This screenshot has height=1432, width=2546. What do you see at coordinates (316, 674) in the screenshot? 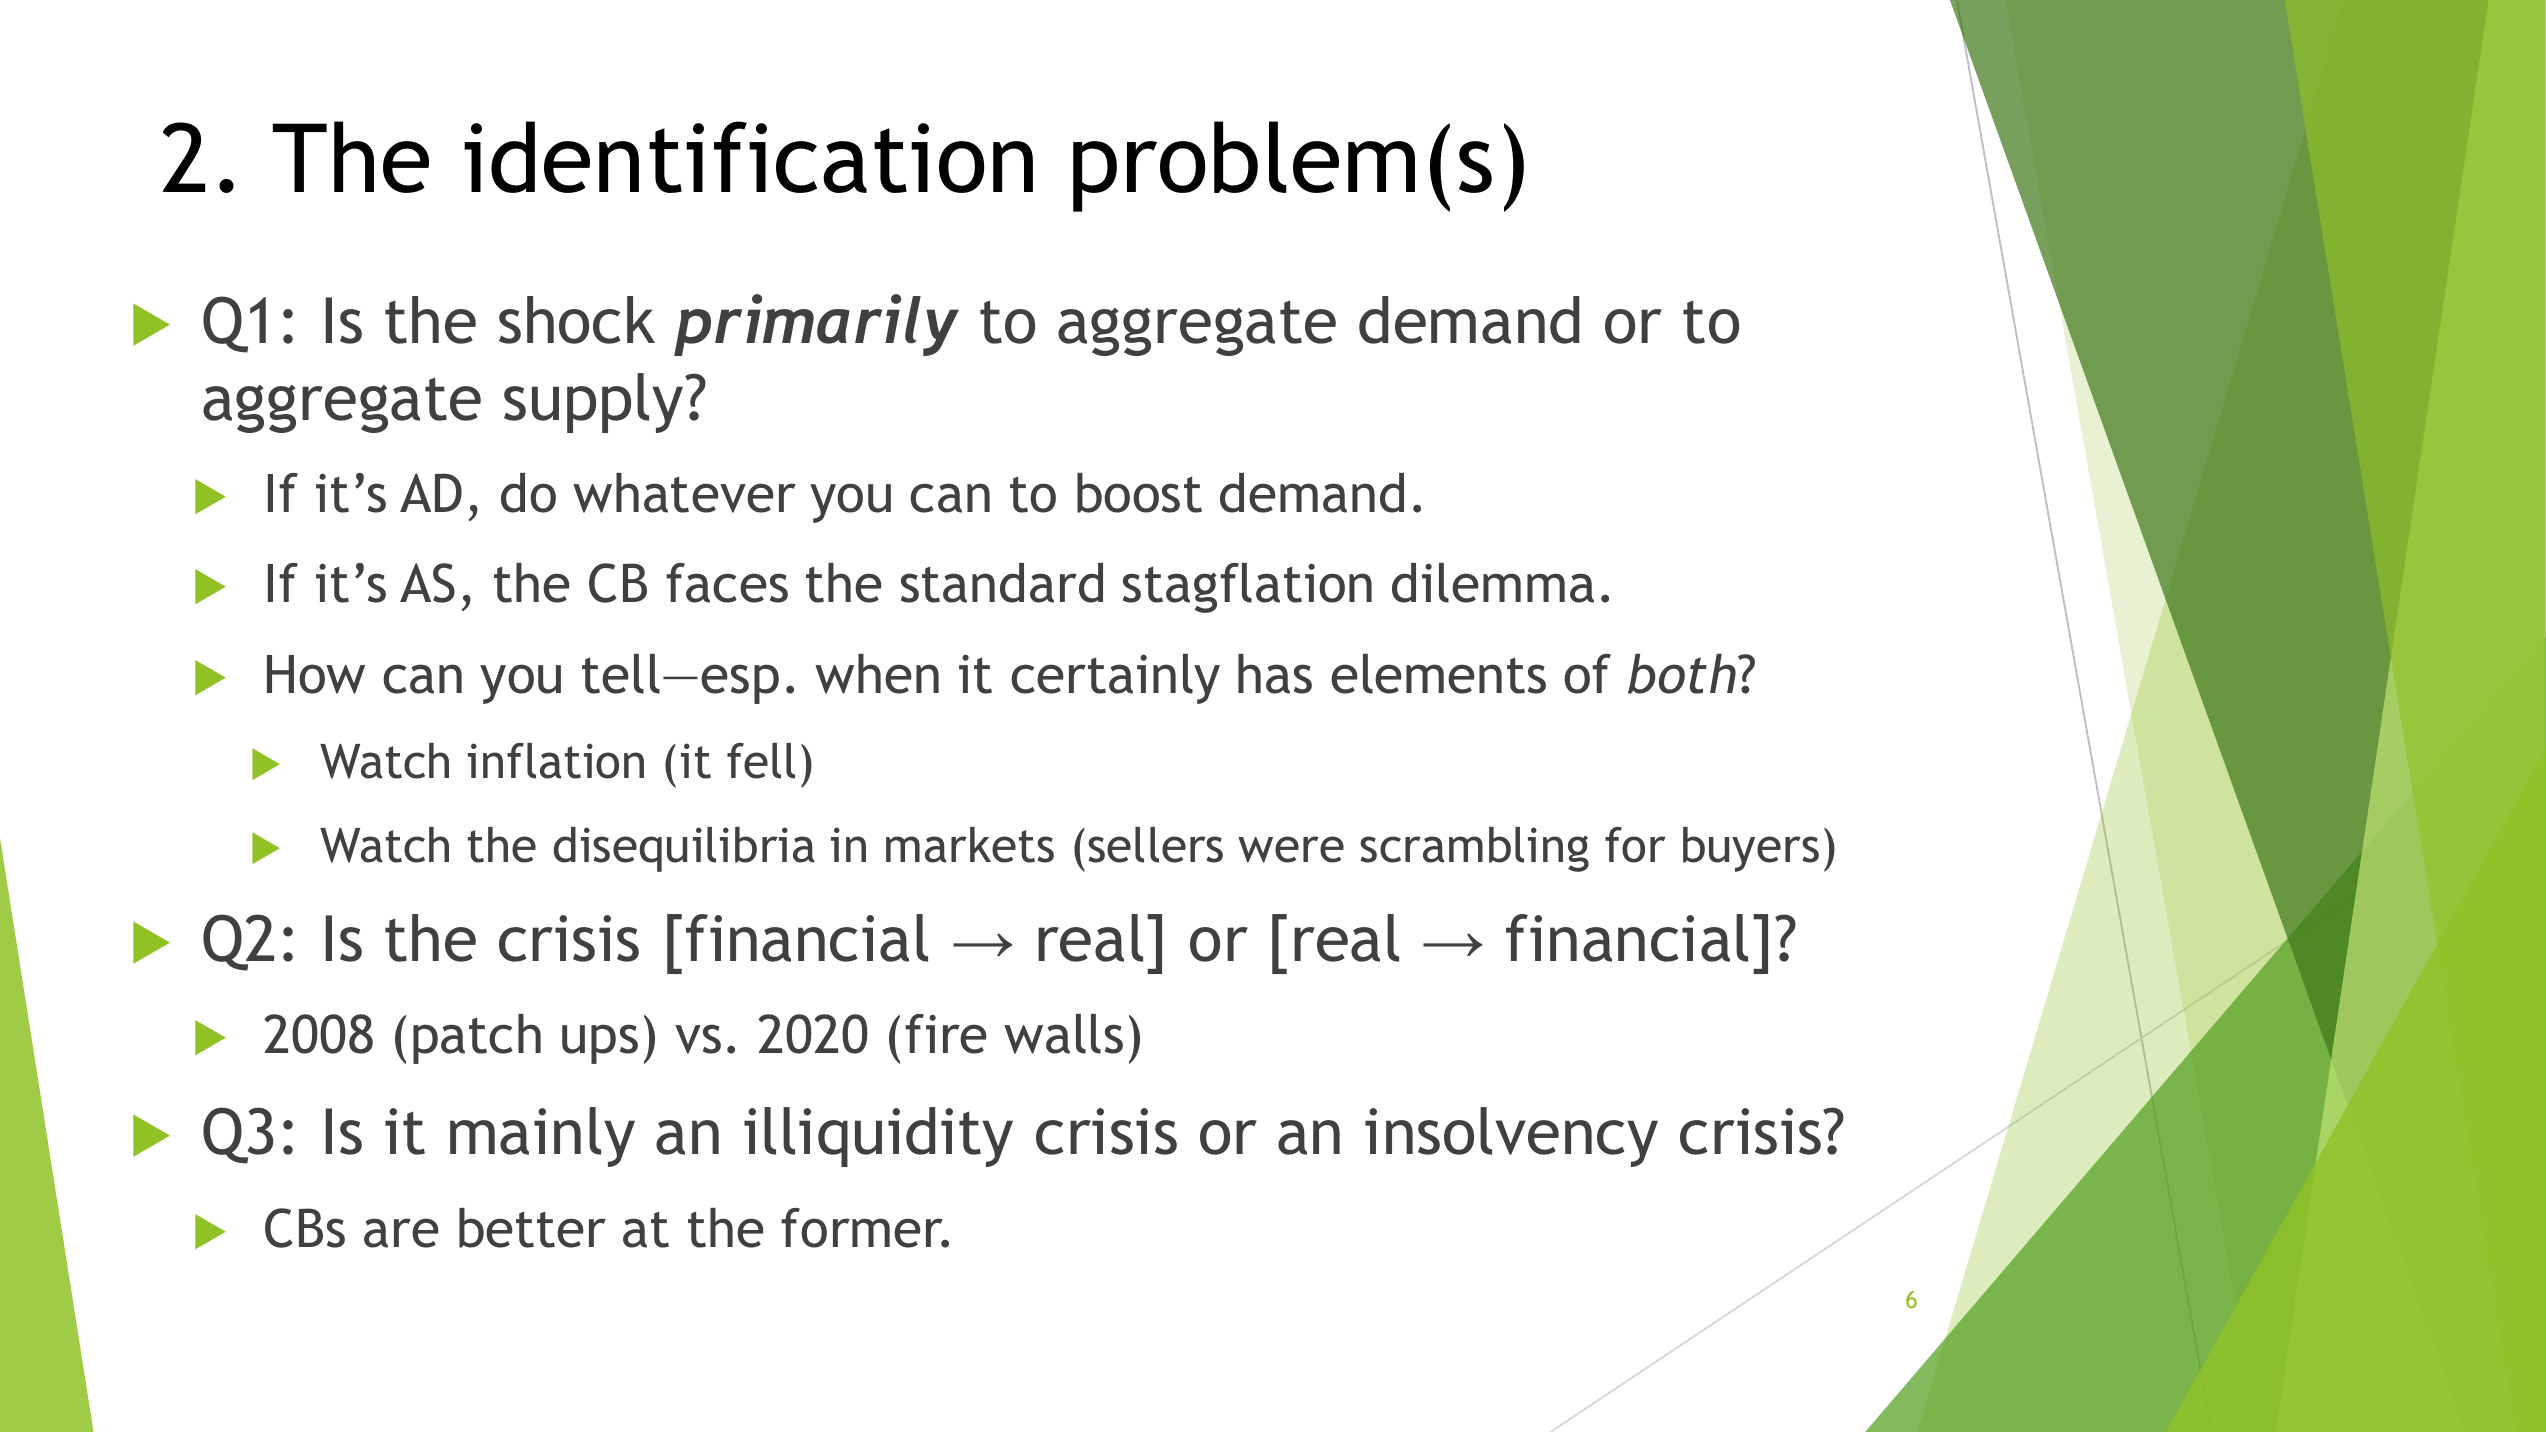
I see `How` at bounding box center [316, 674].
